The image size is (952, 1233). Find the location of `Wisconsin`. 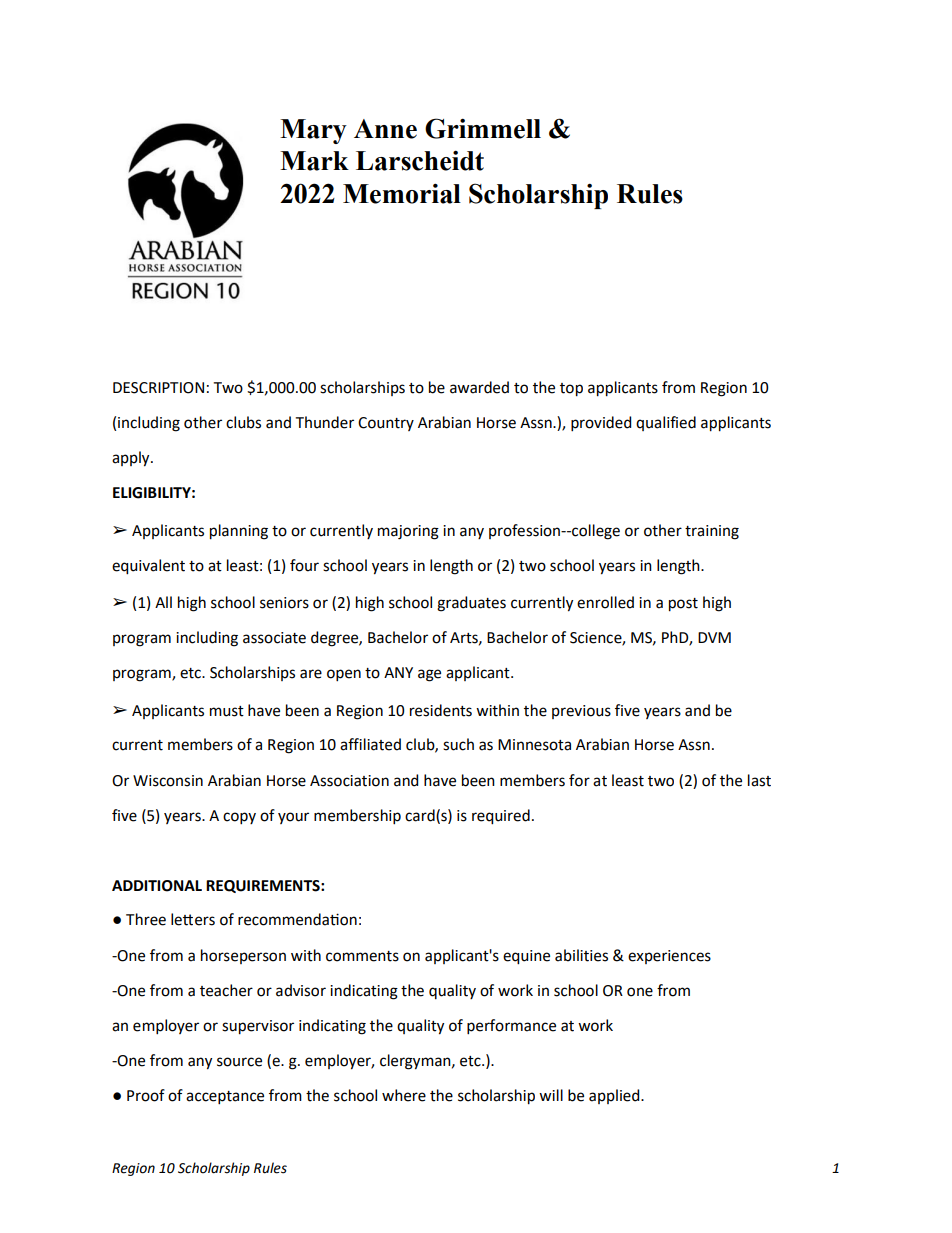

Wisconsin is located at coordinates (168, 781).
